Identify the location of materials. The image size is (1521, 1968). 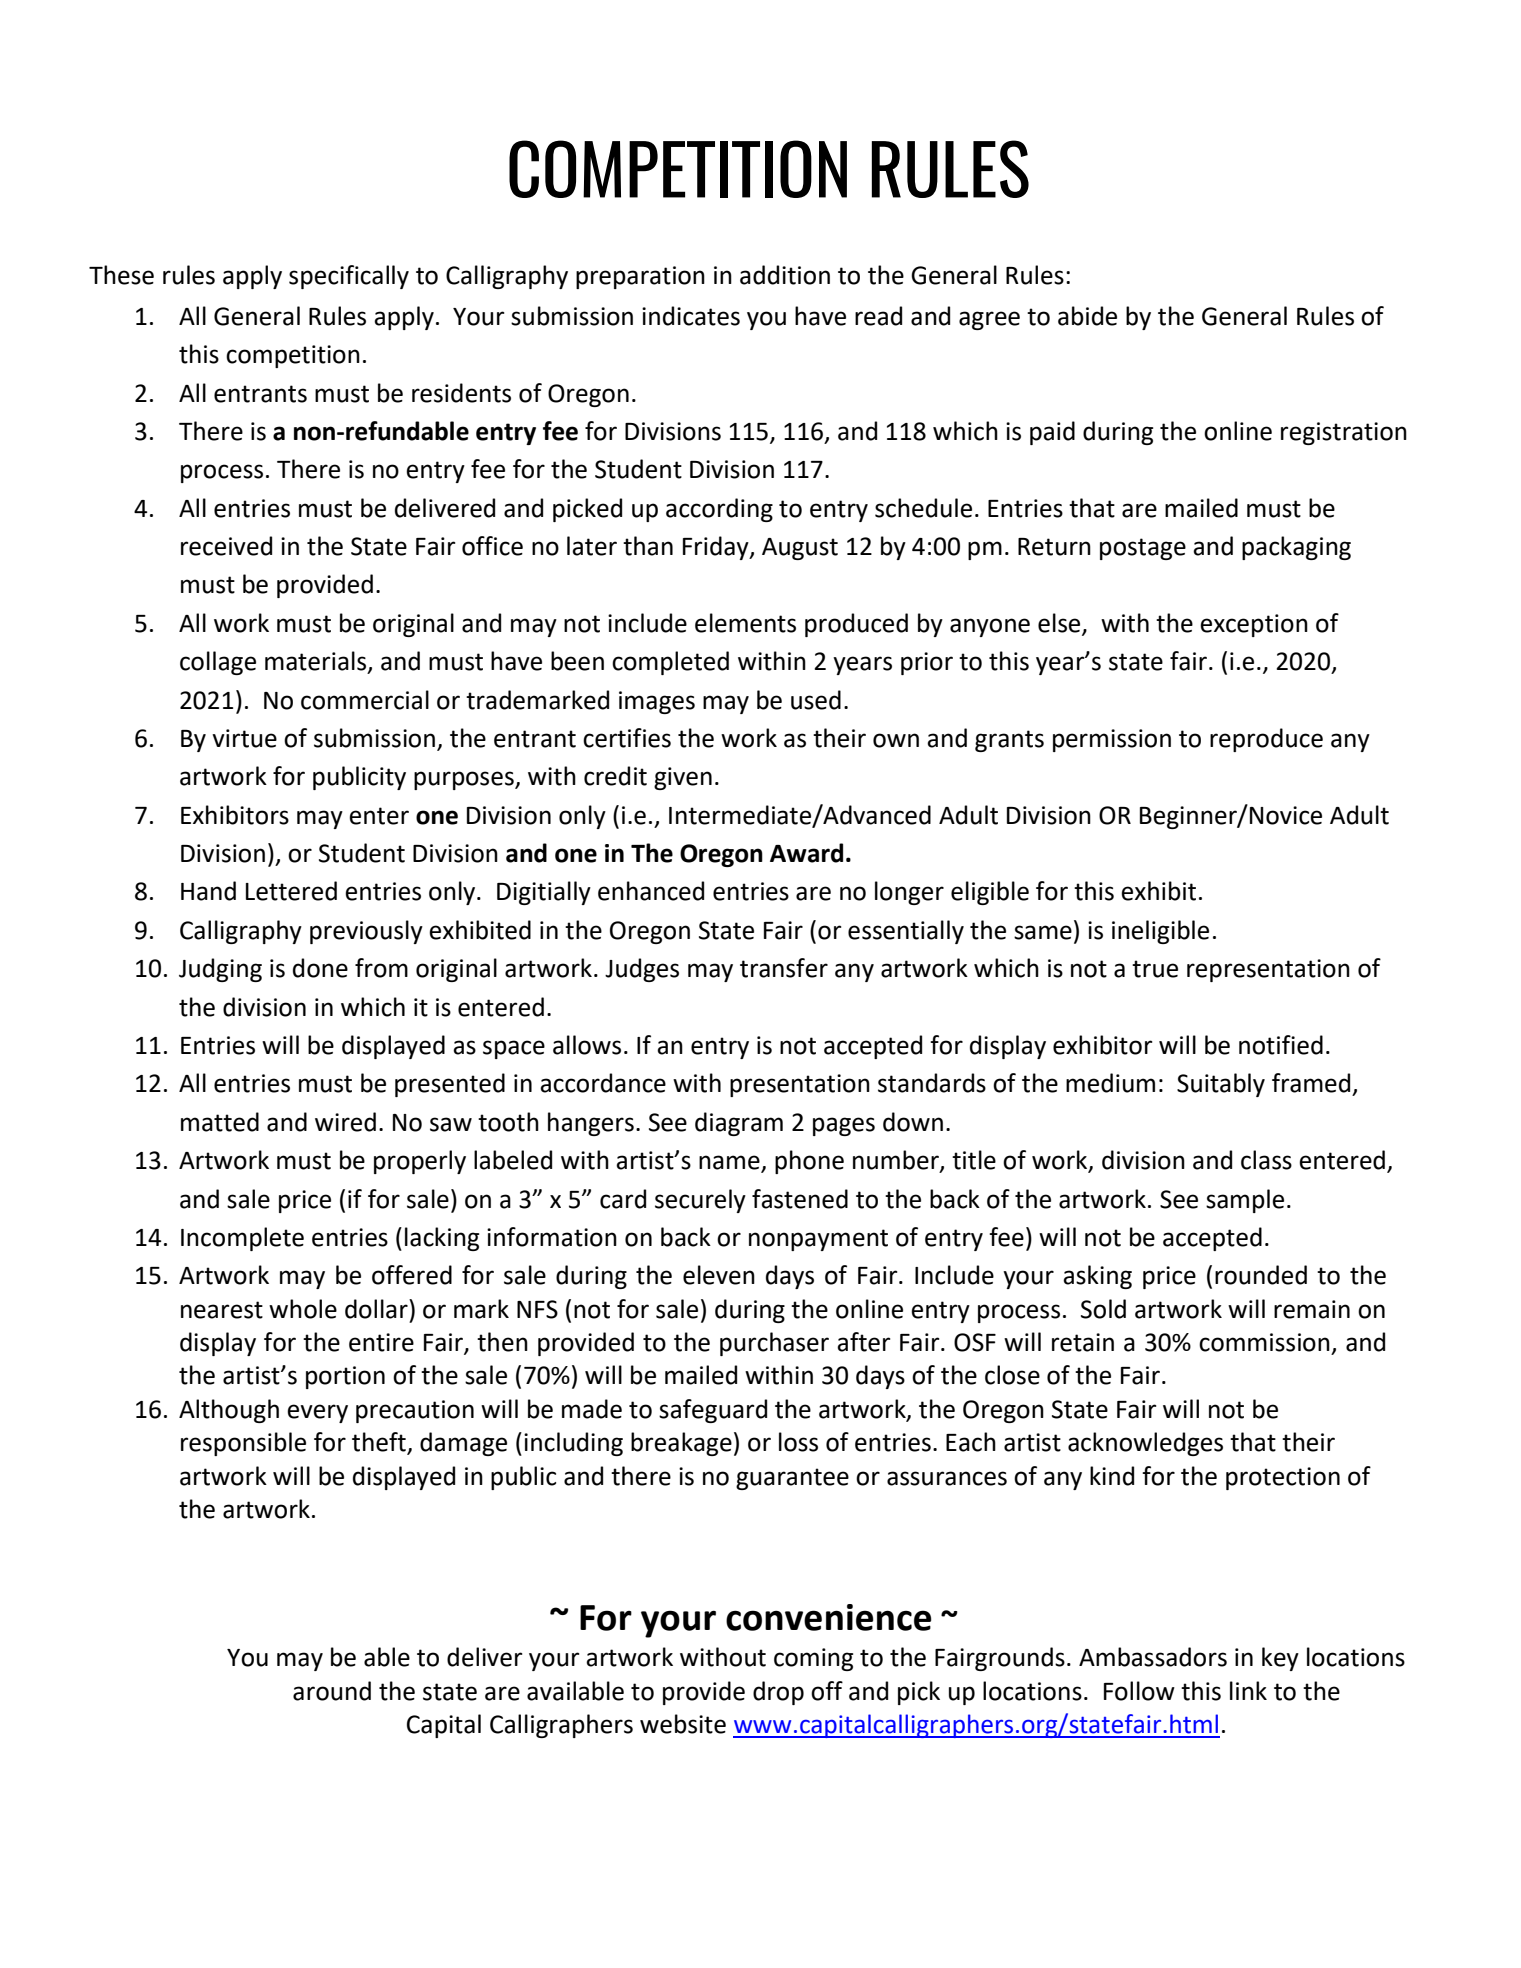
(317, 662).
